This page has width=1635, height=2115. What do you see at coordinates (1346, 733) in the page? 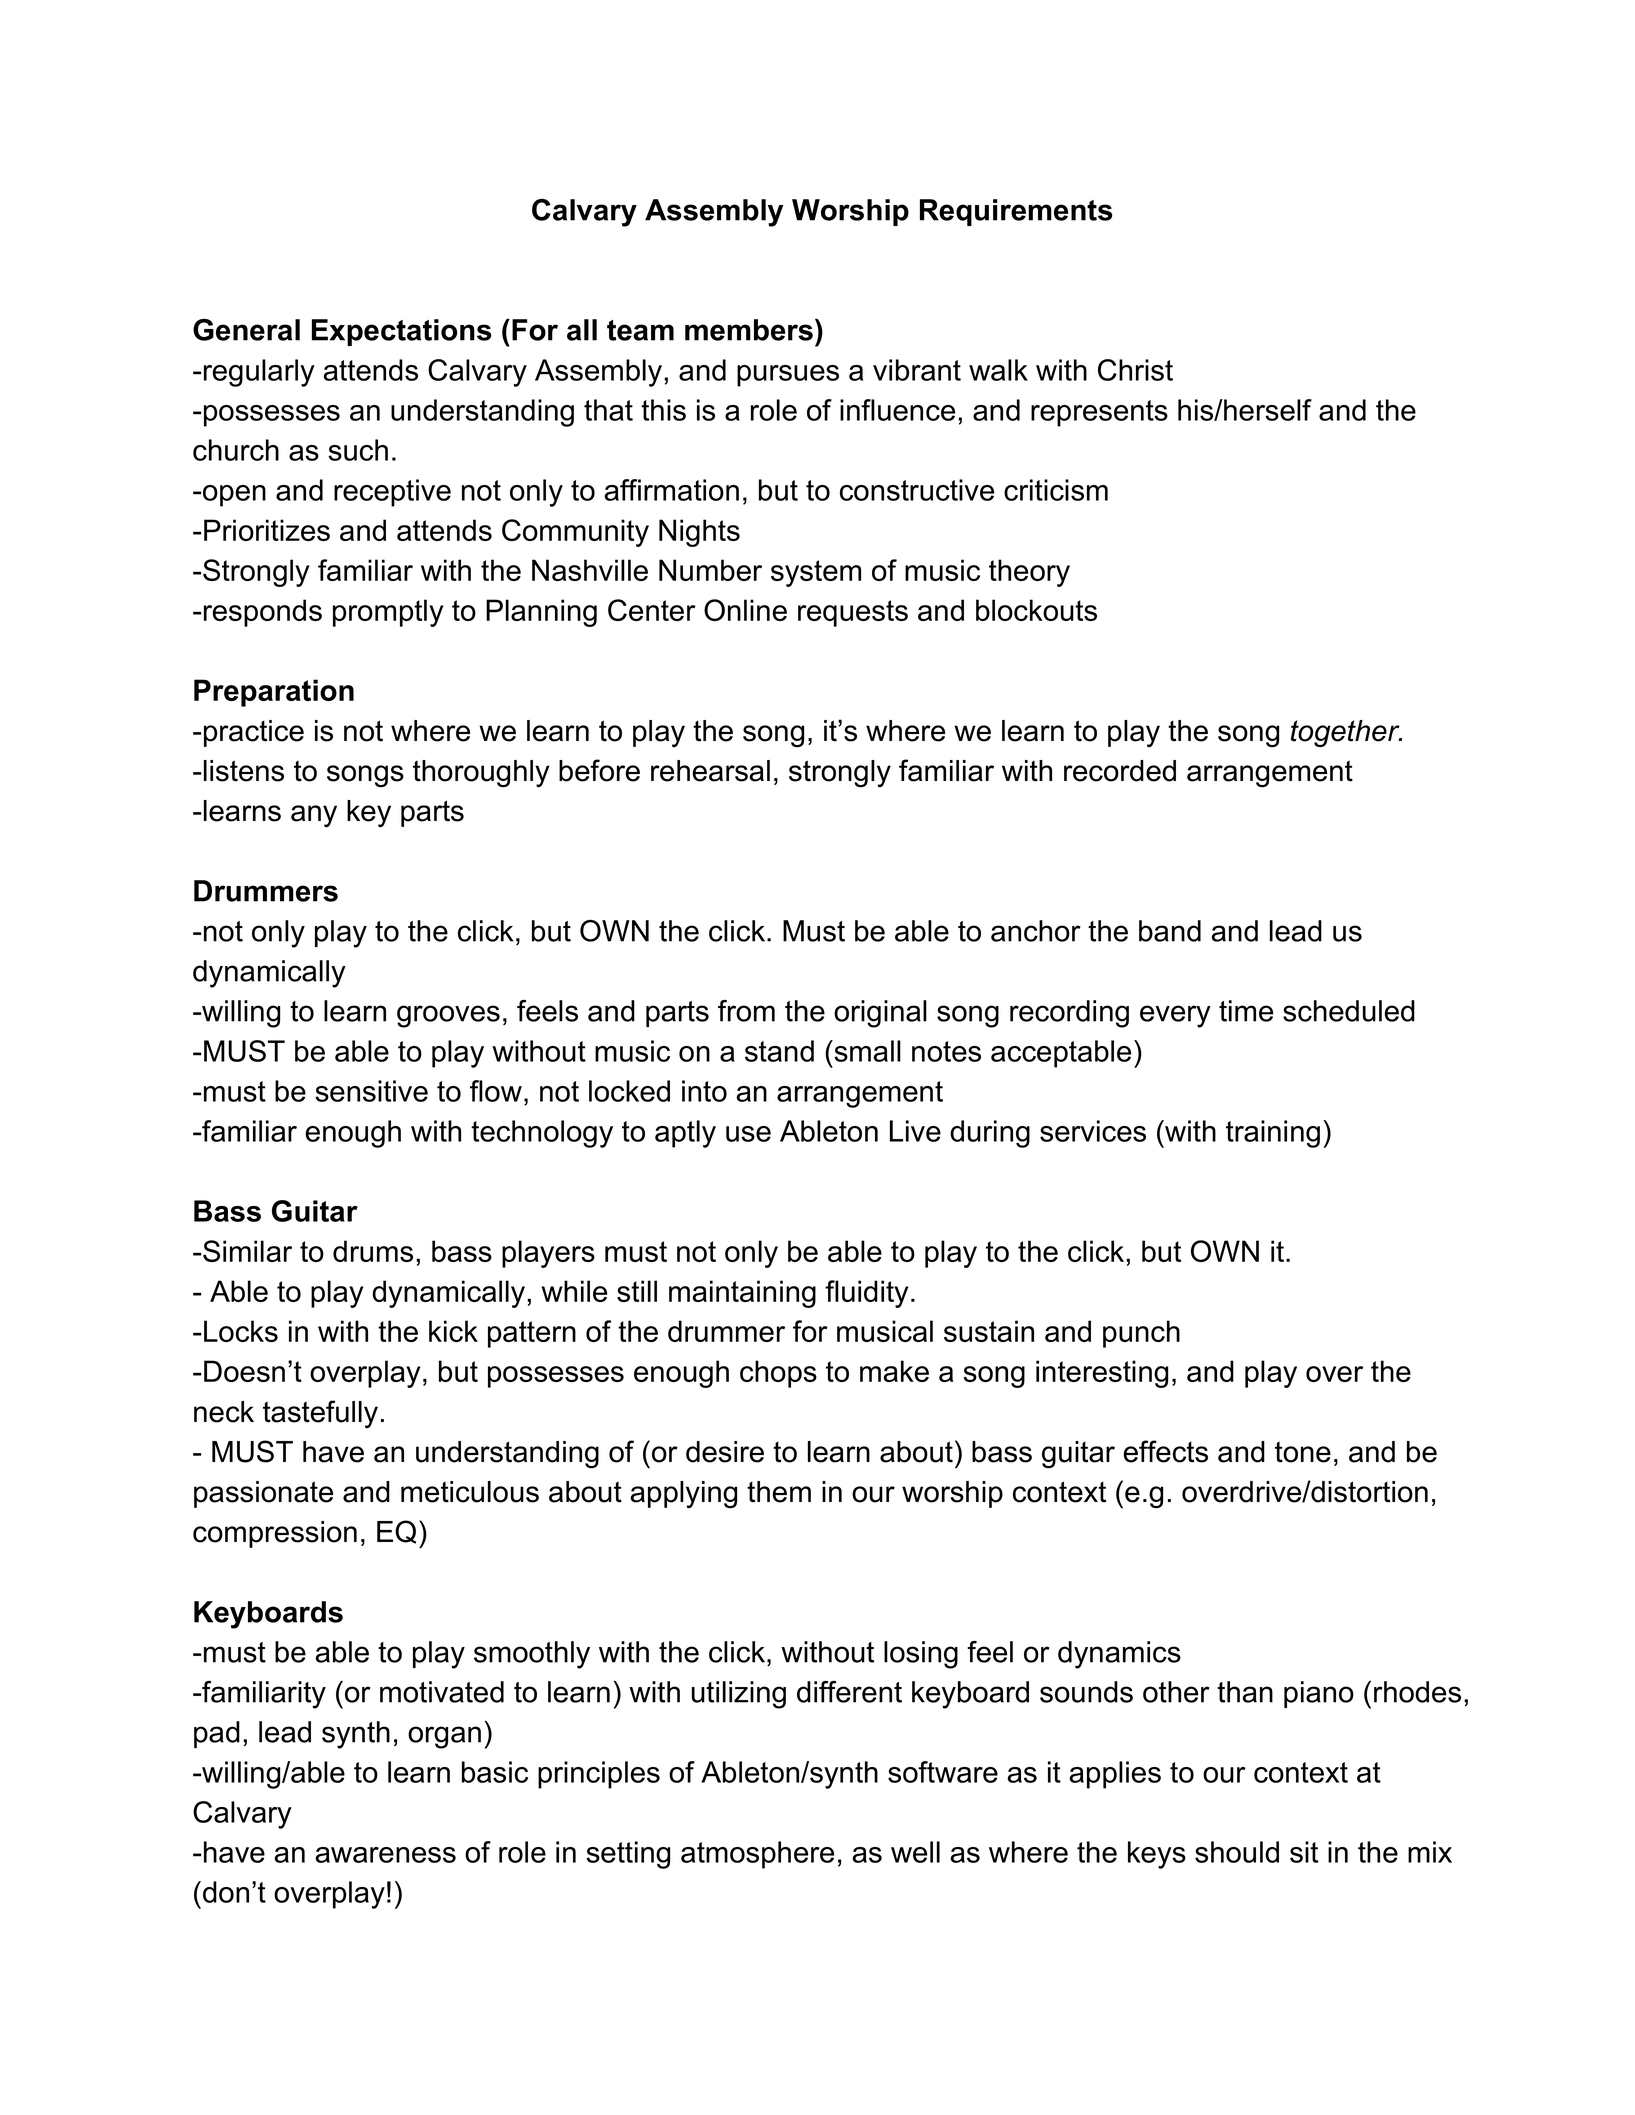
I see `together` at bounding box center [1346, 733].
